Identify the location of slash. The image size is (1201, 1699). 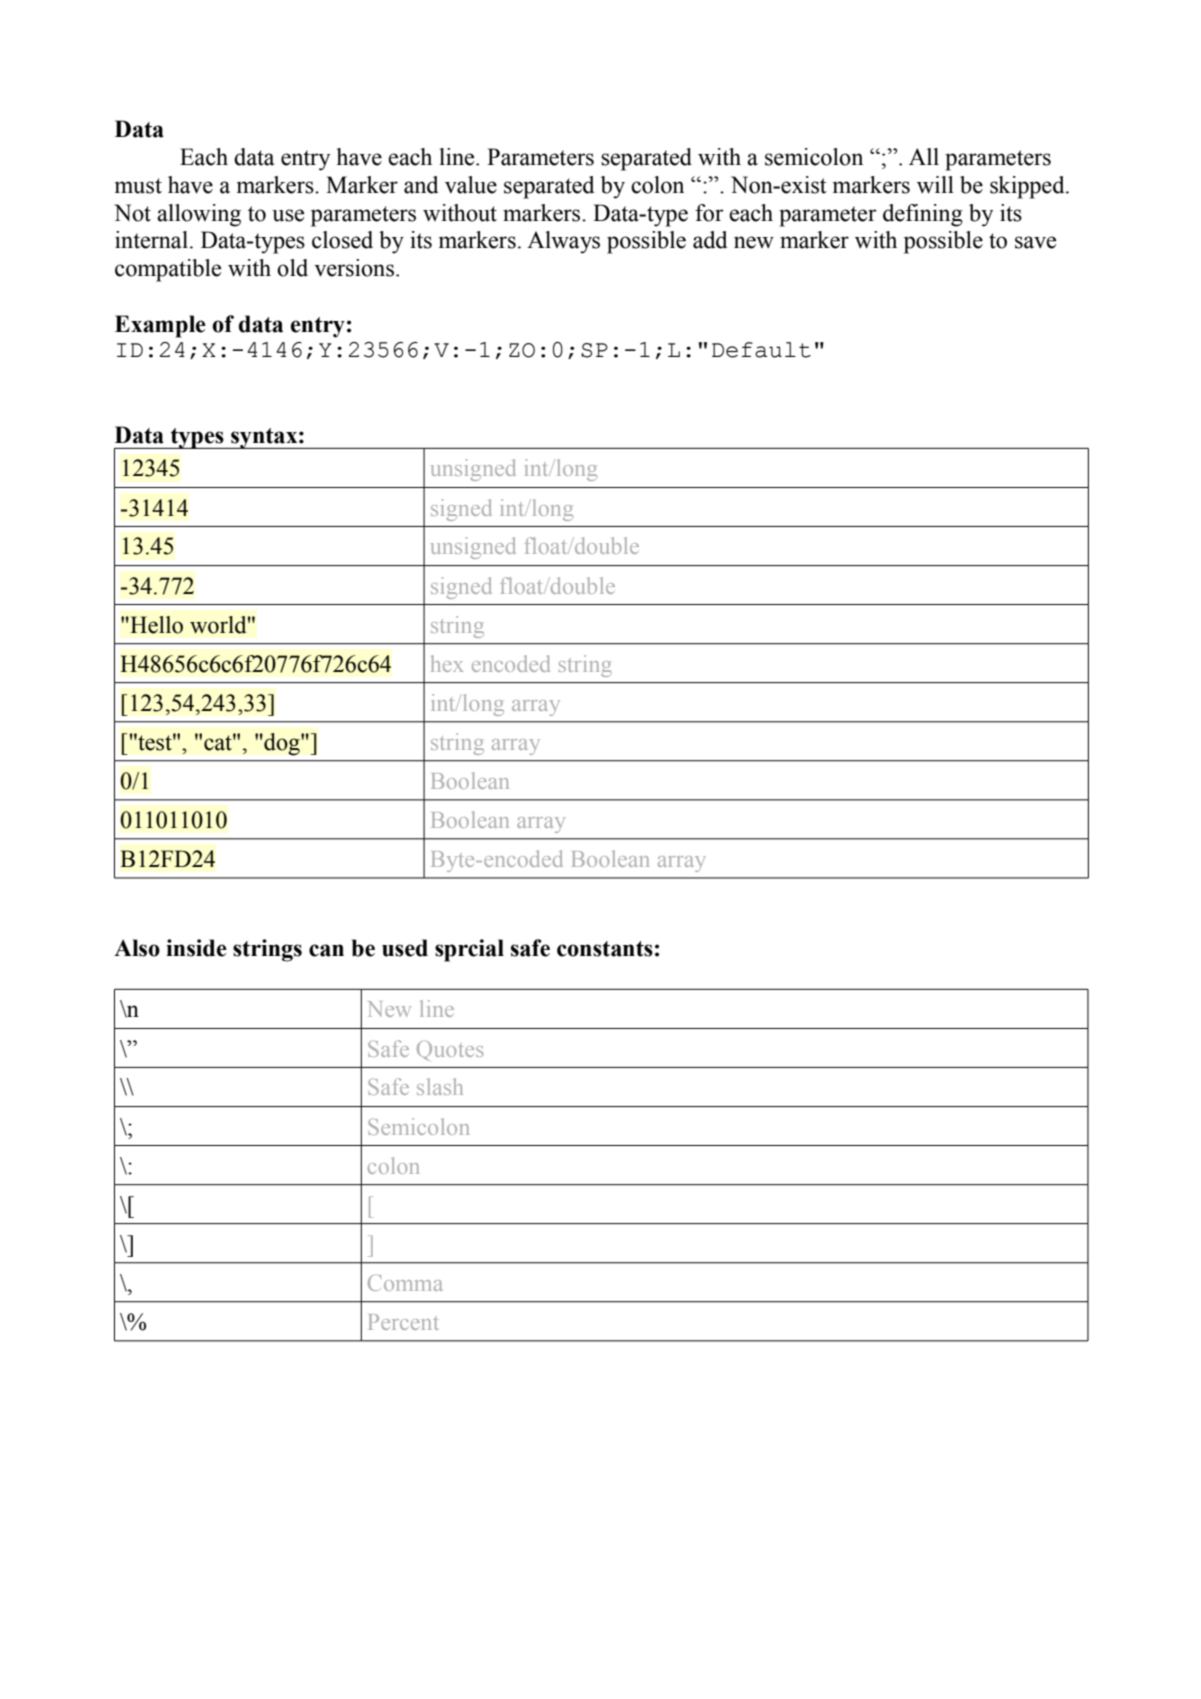
(440, 1086).
